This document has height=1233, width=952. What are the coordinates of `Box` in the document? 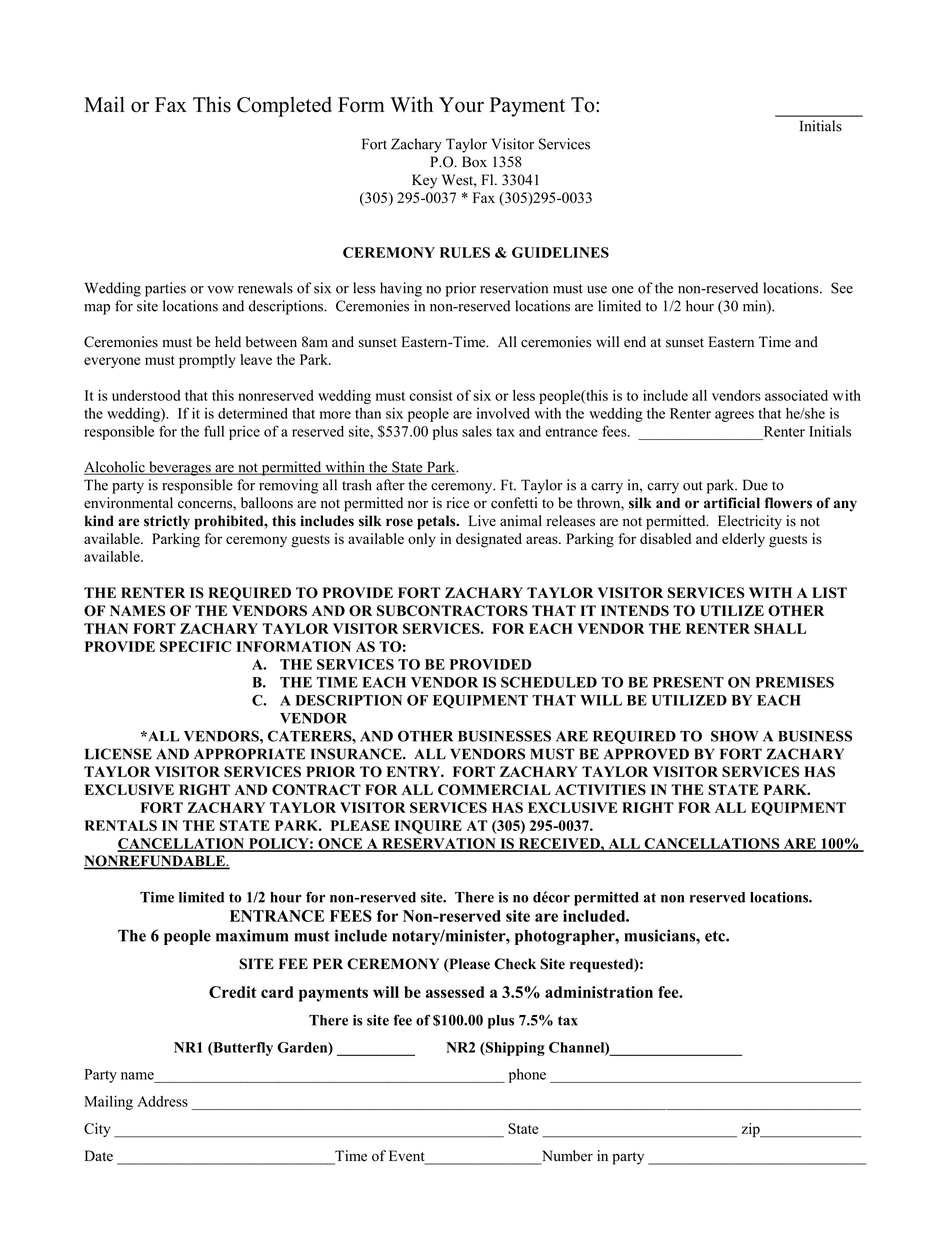 It's located at (474, 162).
